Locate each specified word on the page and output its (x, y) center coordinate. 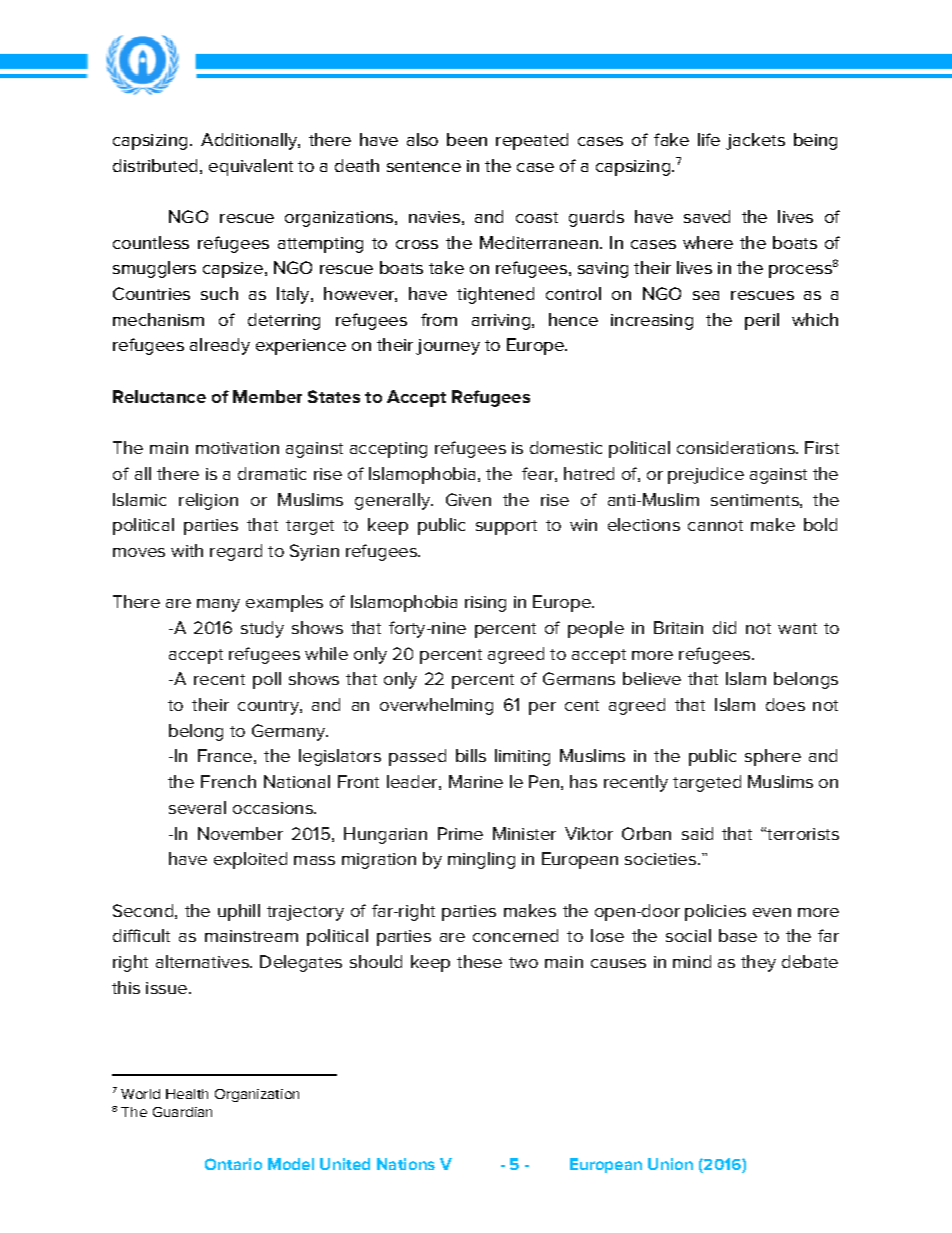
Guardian (182, 1112)
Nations (406, 1164)
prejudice (706, 475)
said (697, 833)
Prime (460, 833)
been (467, 139)
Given (468, 499)
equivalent (251, 167)
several (197, 807)
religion (208, 501)
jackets (755, 141)
